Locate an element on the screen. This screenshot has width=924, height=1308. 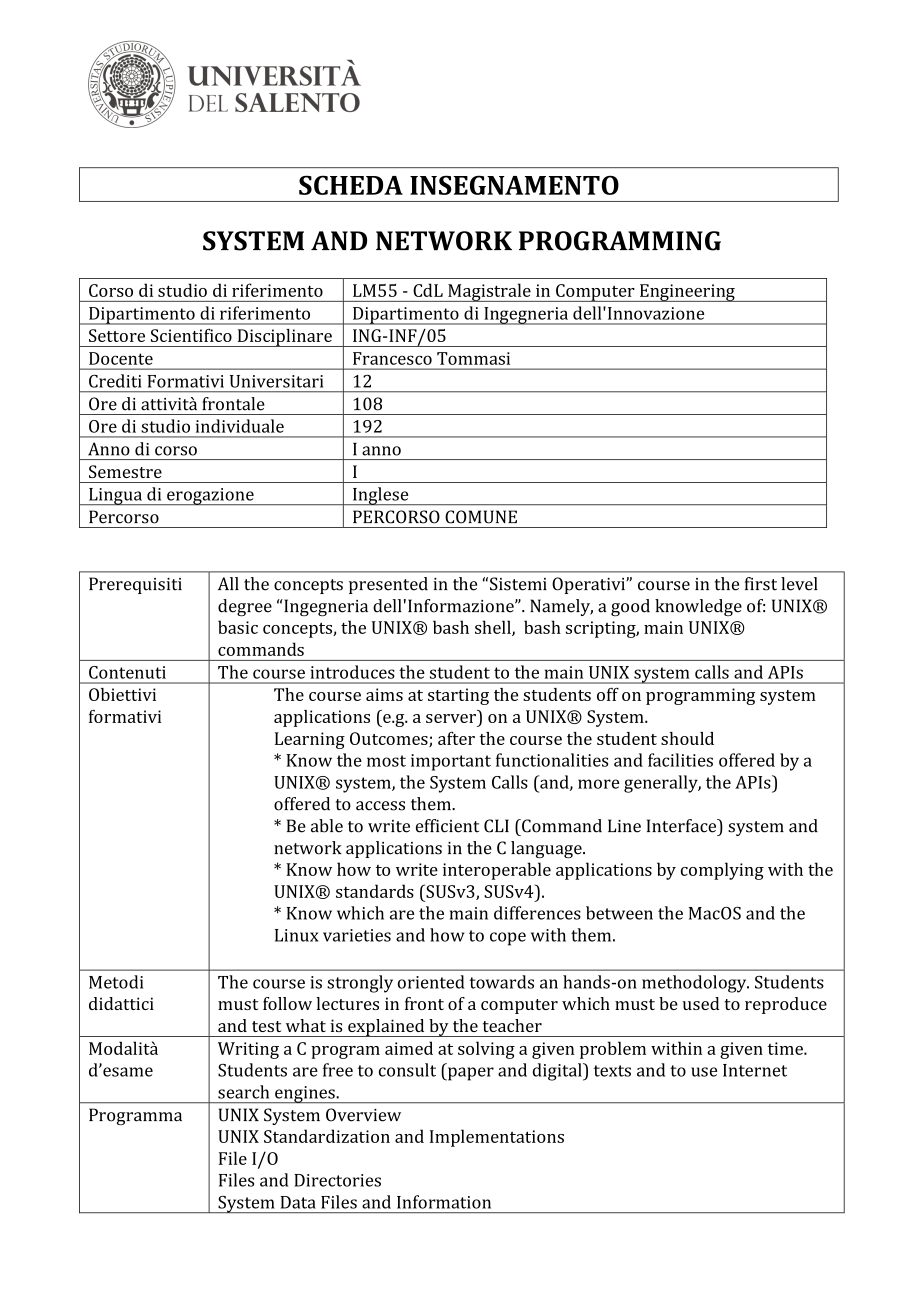
Data is located at coordinates (298, 1202).
